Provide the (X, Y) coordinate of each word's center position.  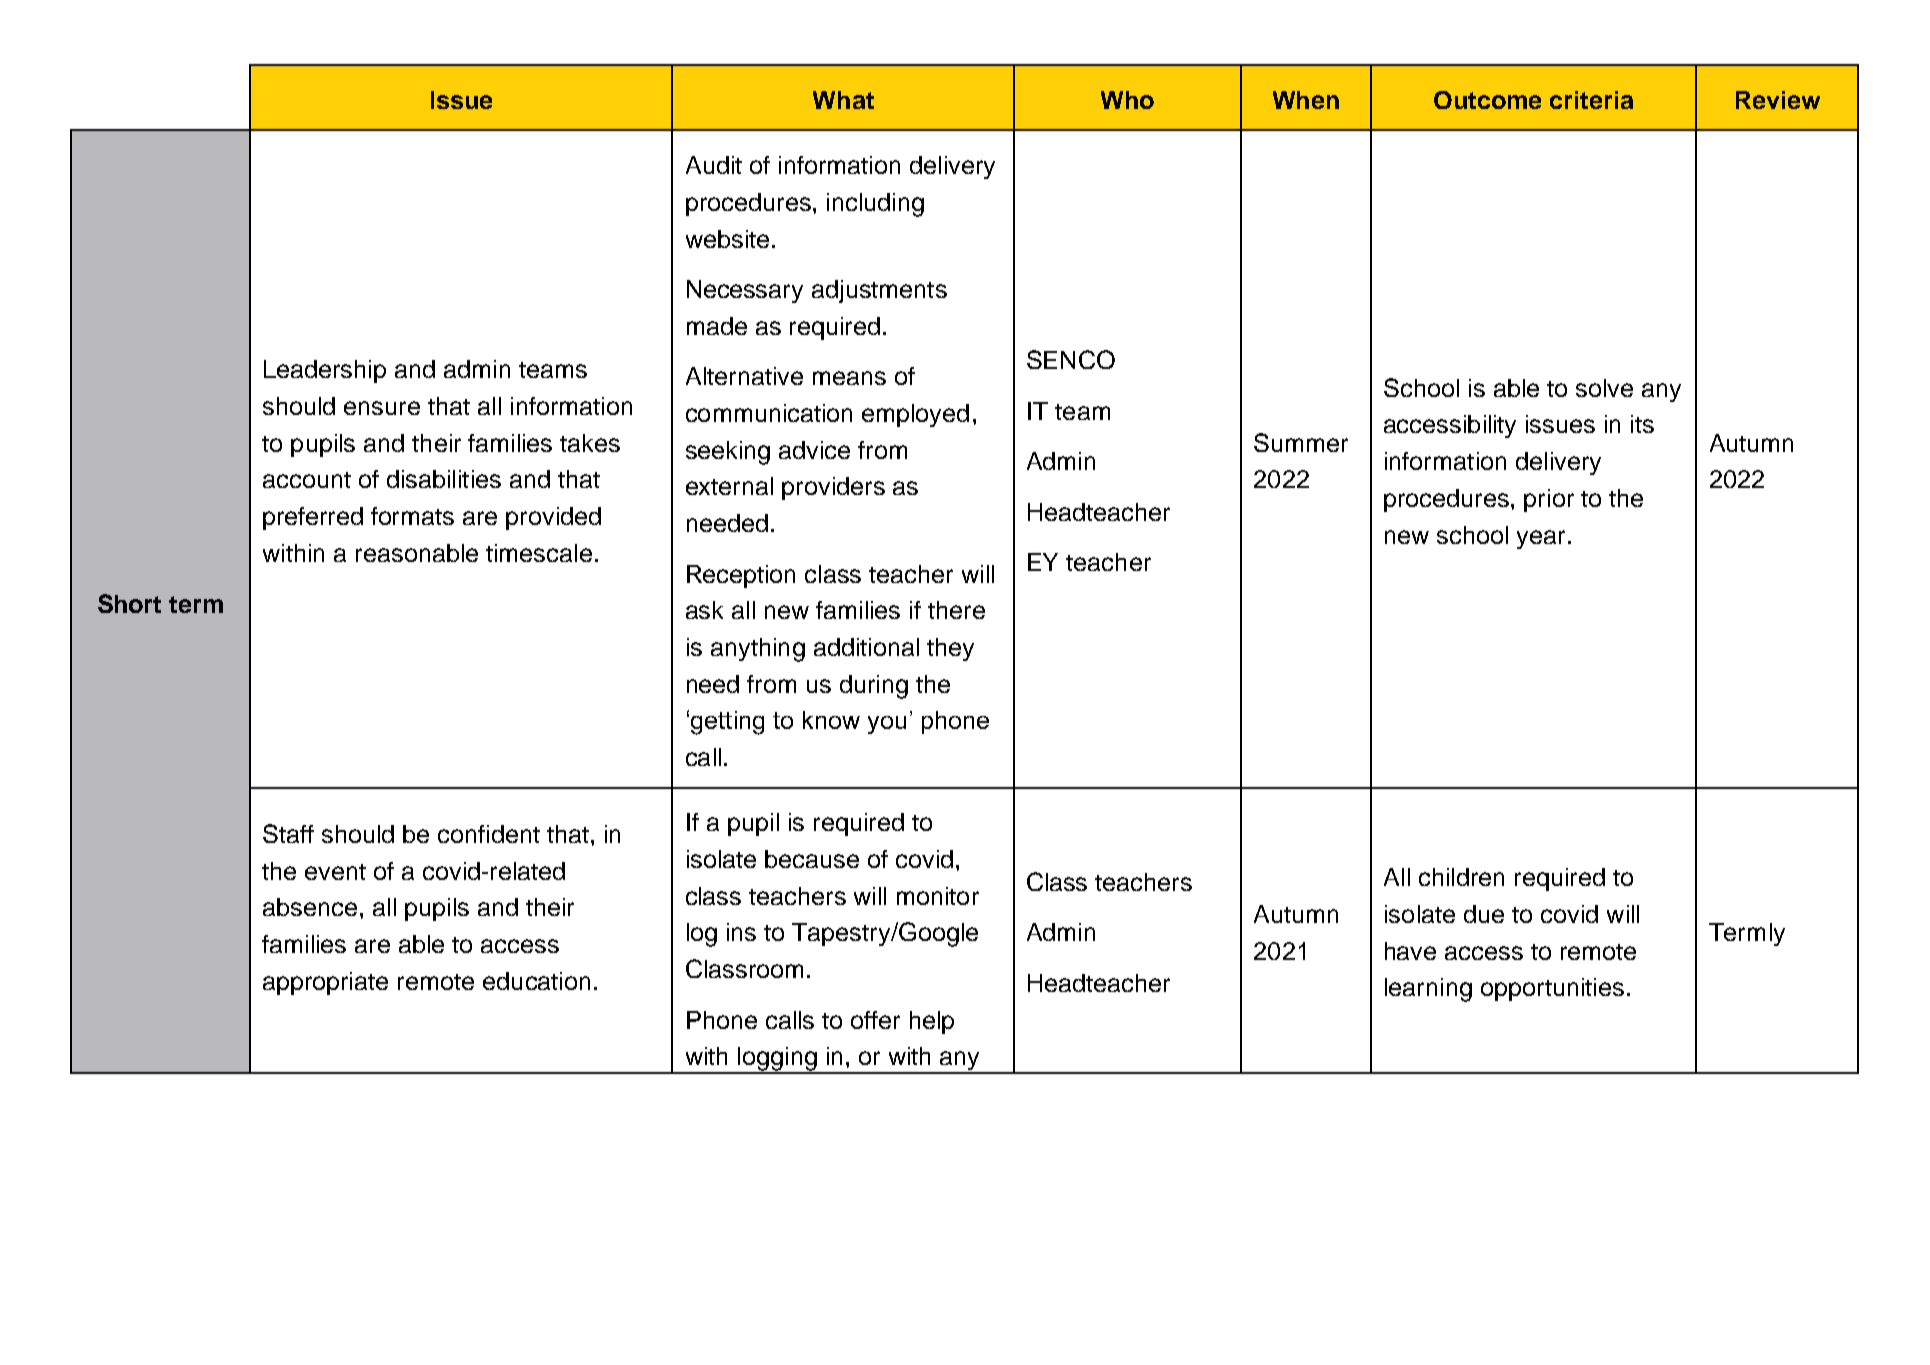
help (932, 1022)
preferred (313, 518)
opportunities (1552, 989)
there (956, 610)
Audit (714, 165)
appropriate (325, 983)
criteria (1591, 100)
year (1541, 539)
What (843, 100)
